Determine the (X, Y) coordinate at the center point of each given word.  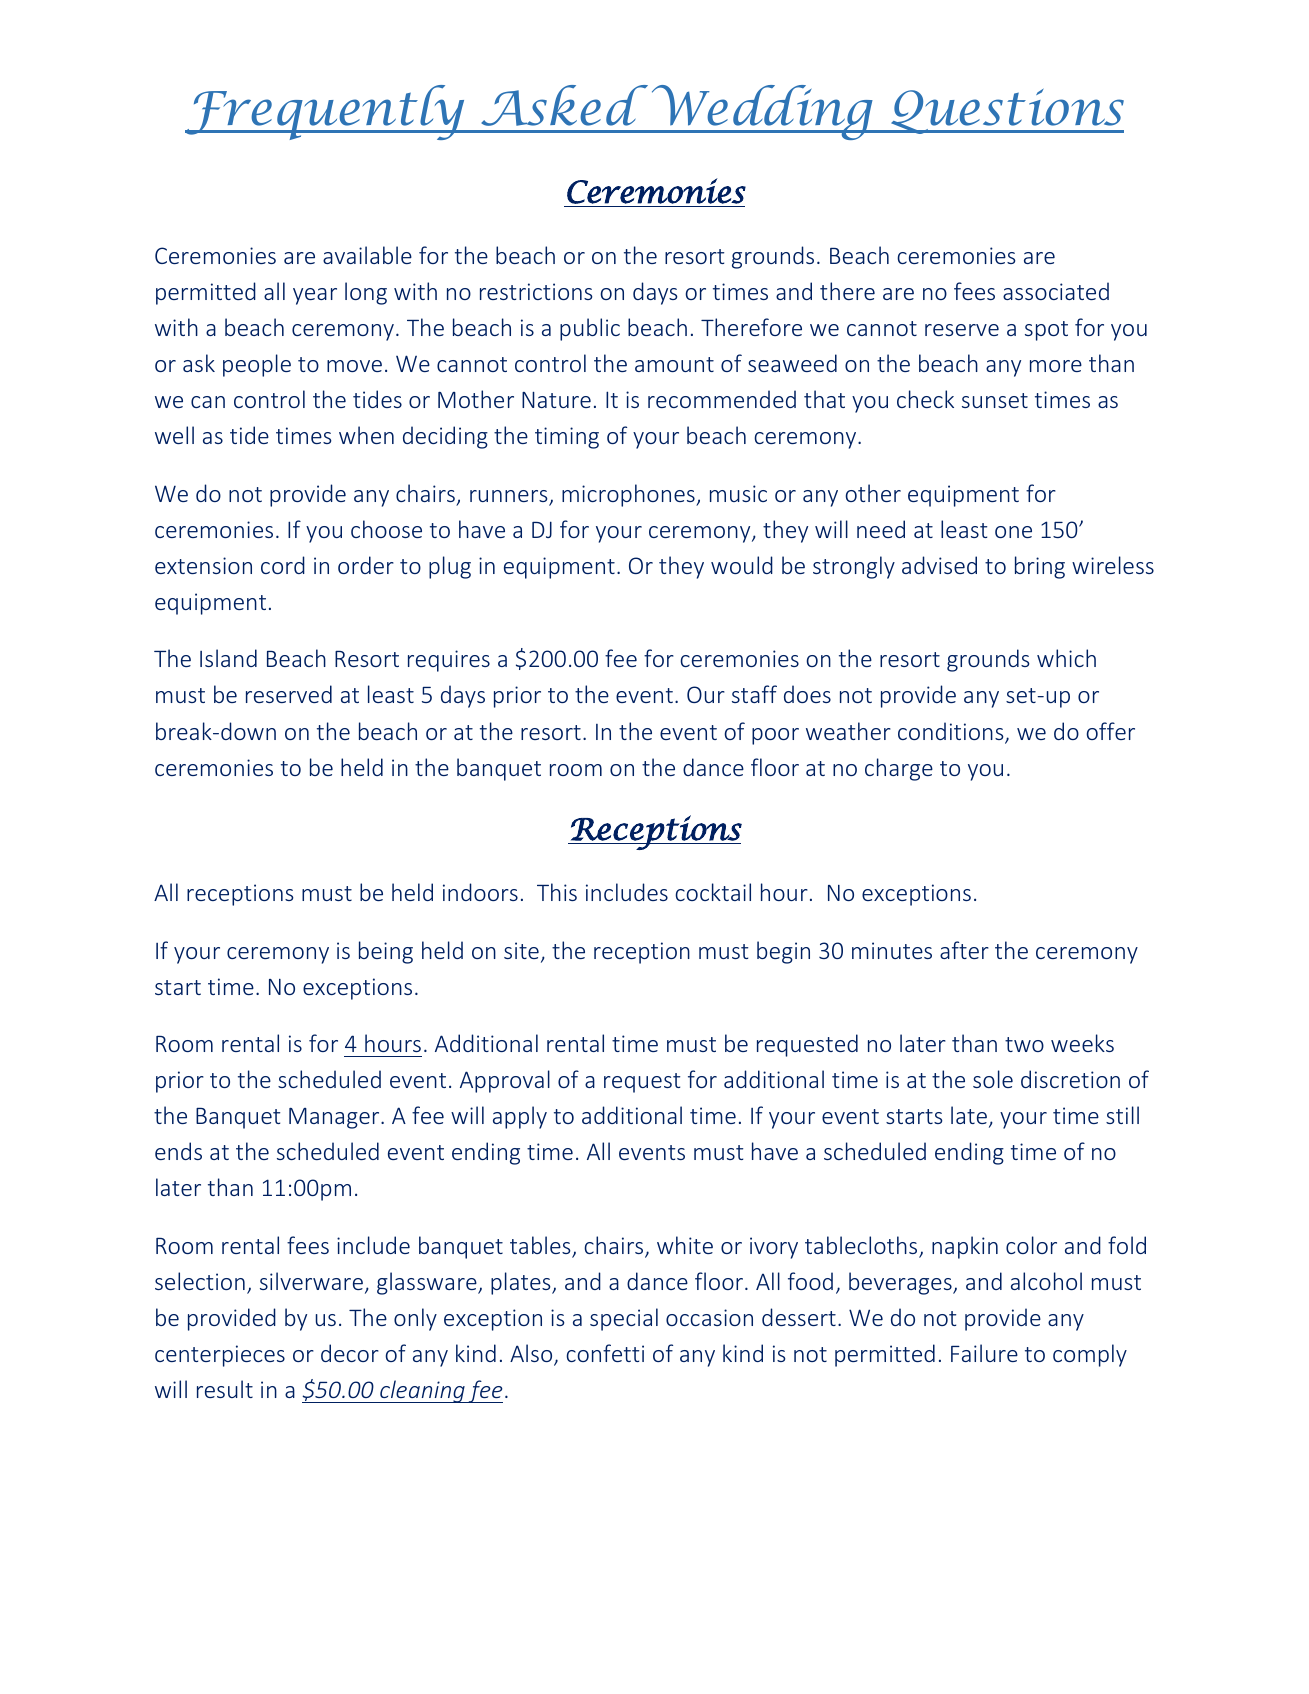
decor (350, 1353)
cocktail (713, 892)
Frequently (326, 112)
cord (283, 565)
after (964, 950)
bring (1040, 567)
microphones (629, 495)
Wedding (762, 112)
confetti (605, 1353)
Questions (1006, 111)
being (386, 952)
